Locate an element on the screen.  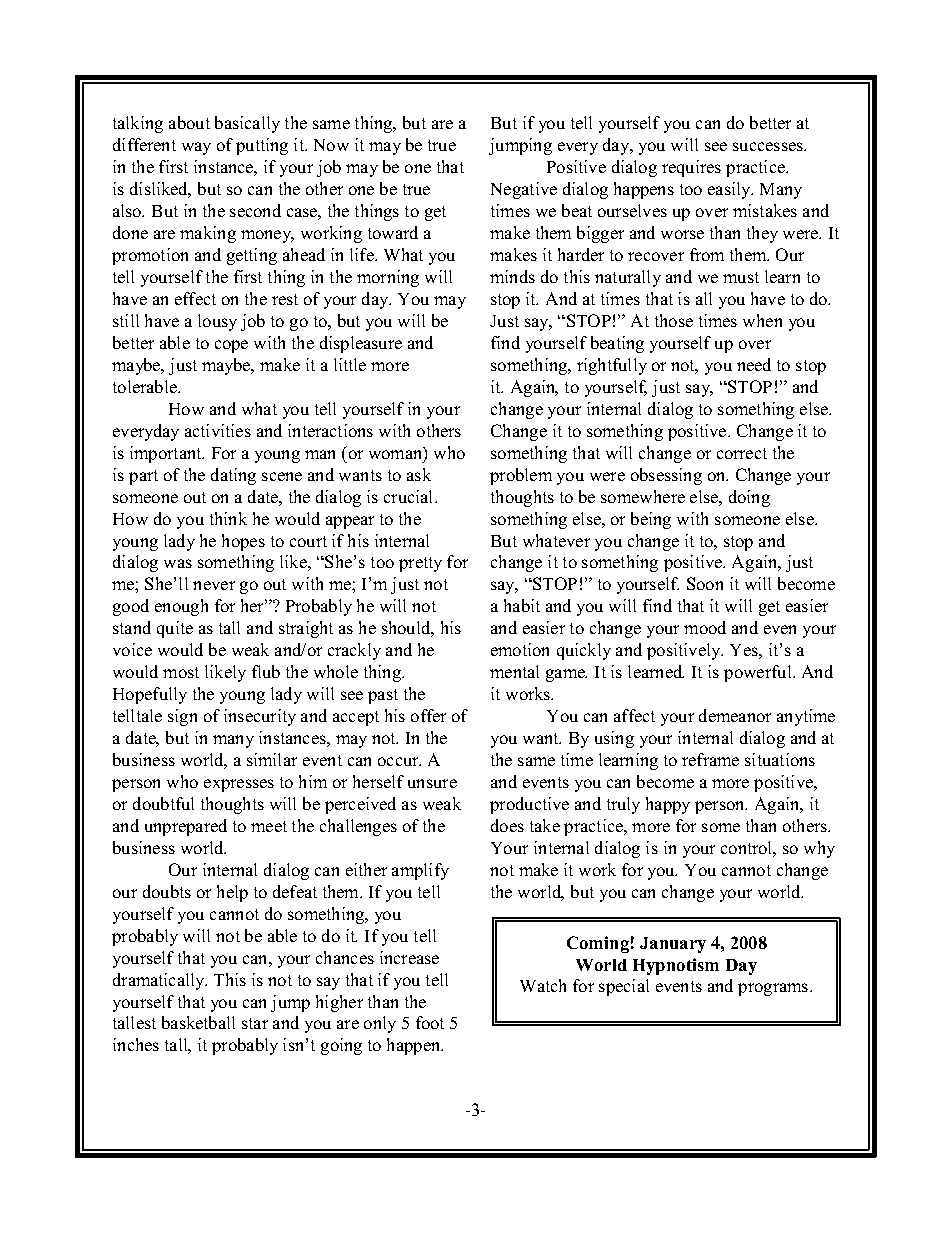
basketball is located at coordinates (198, 1022).
